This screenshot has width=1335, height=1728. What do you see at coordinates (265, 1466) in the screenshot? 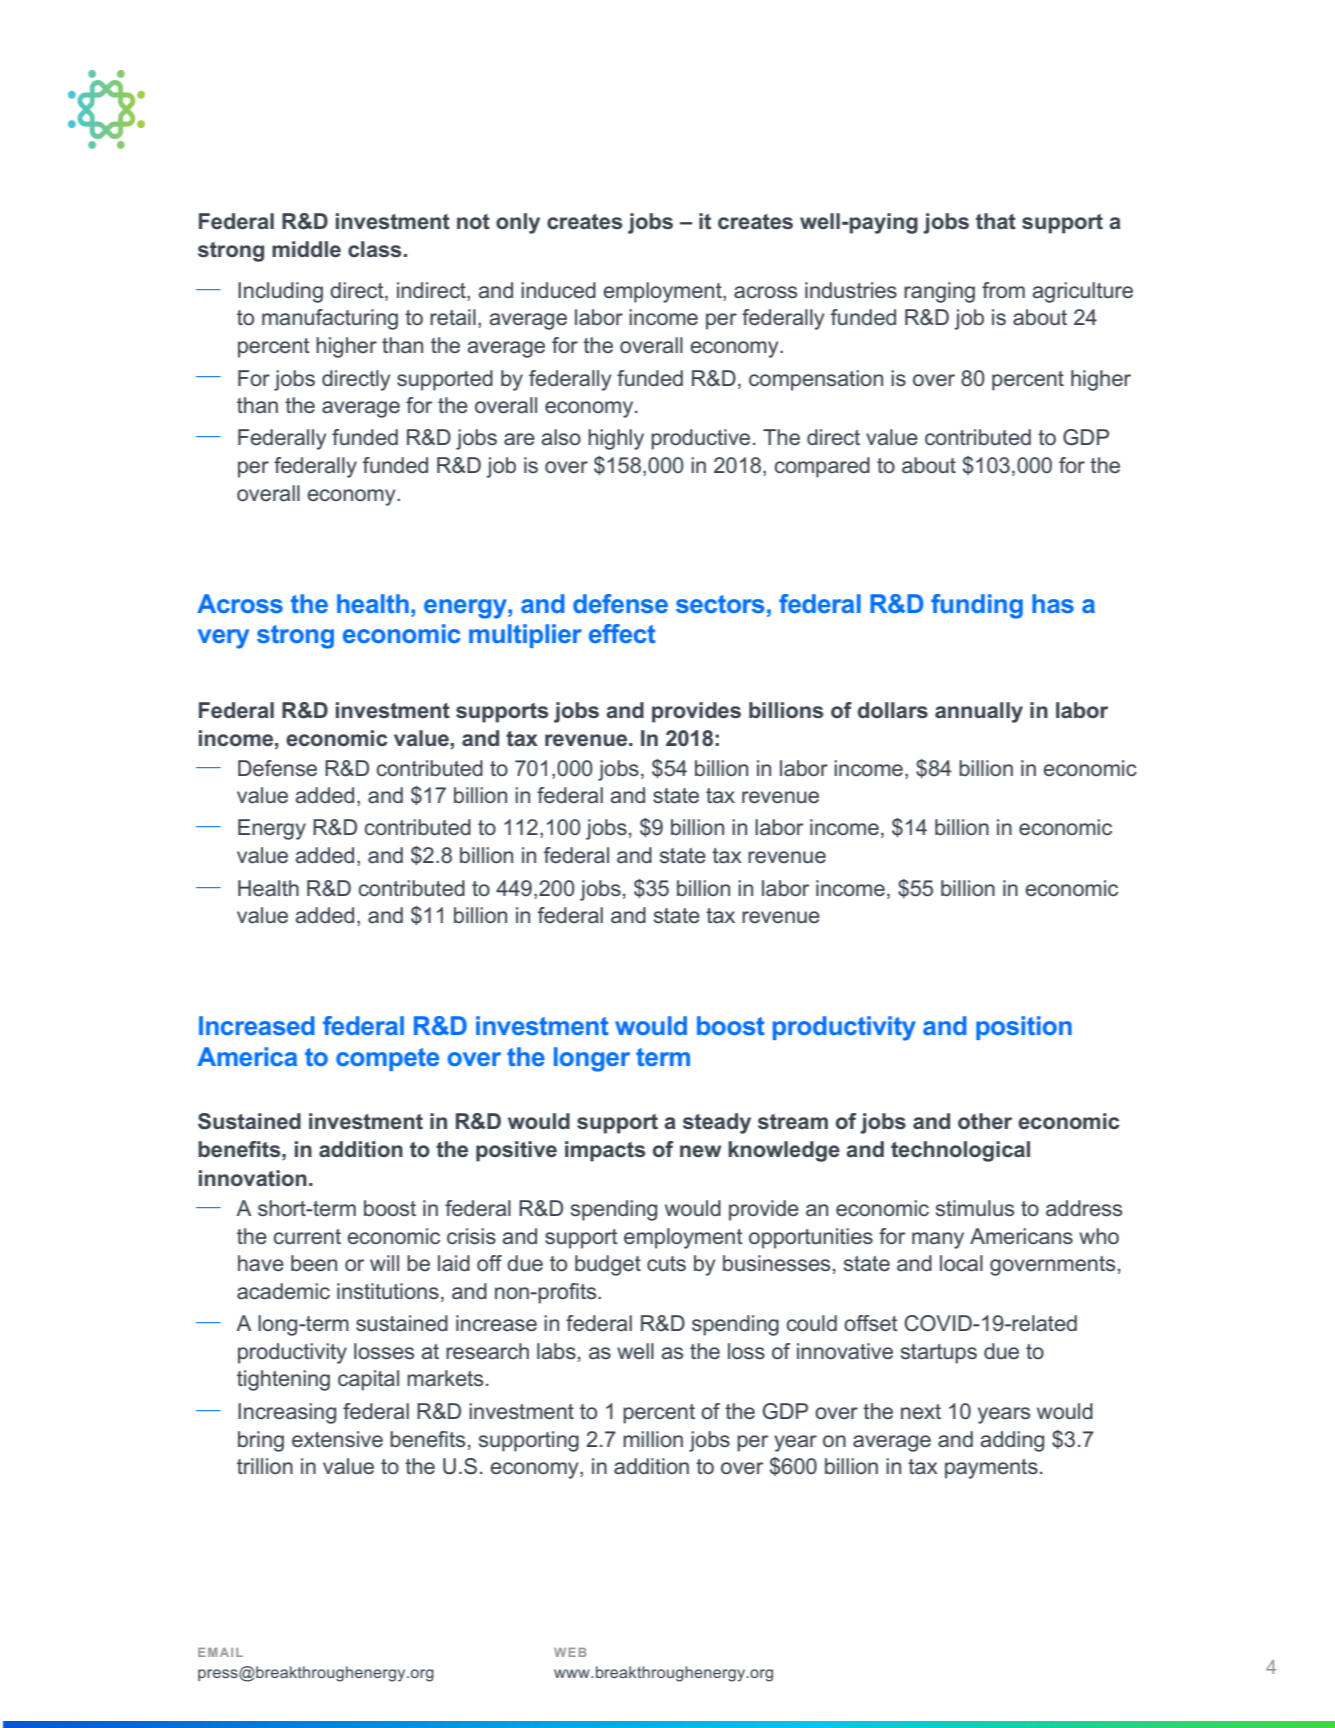
I see `trillion` at bounding box center [265, 1466].
